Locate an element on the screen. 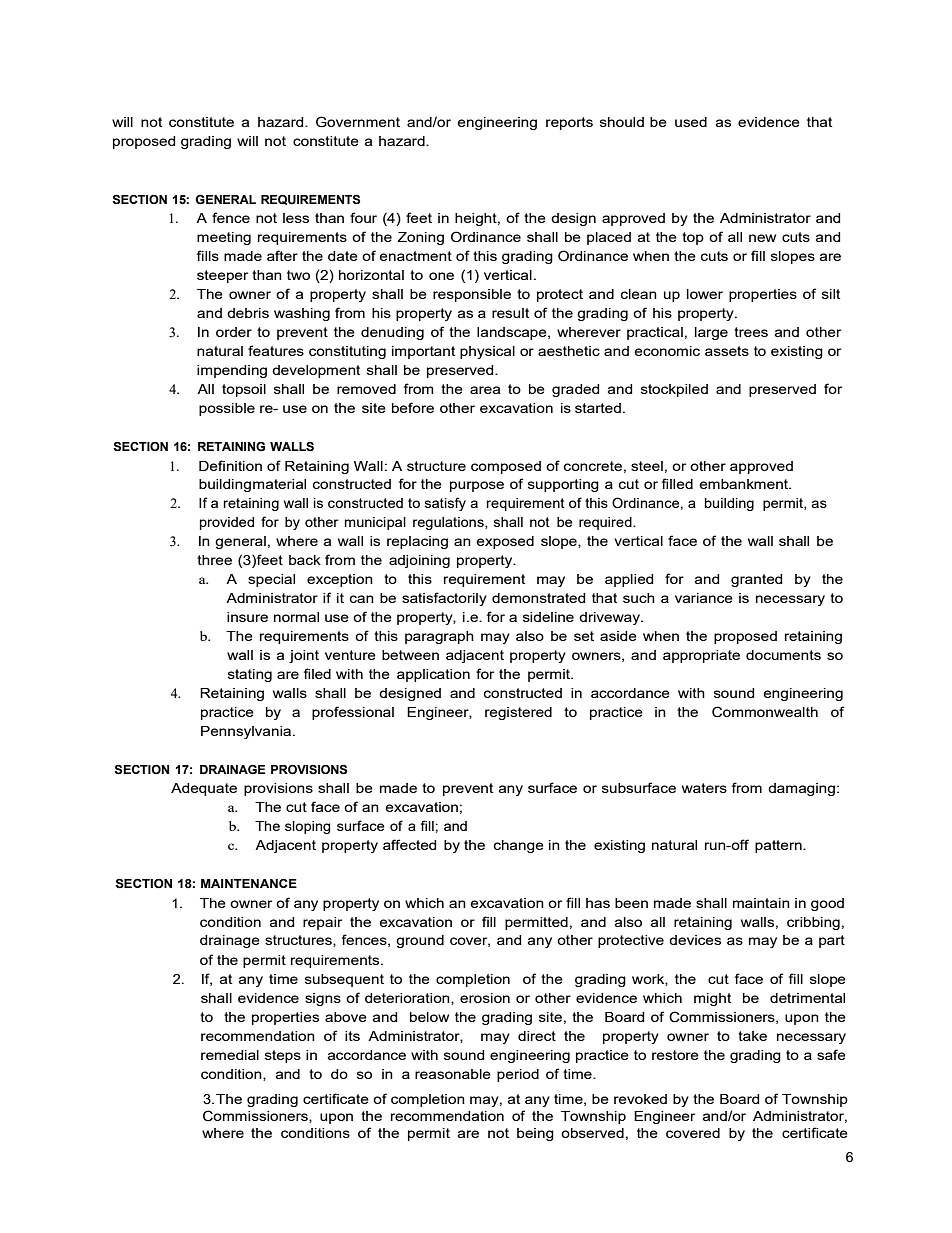  used is located at coordinates (691, 122).
